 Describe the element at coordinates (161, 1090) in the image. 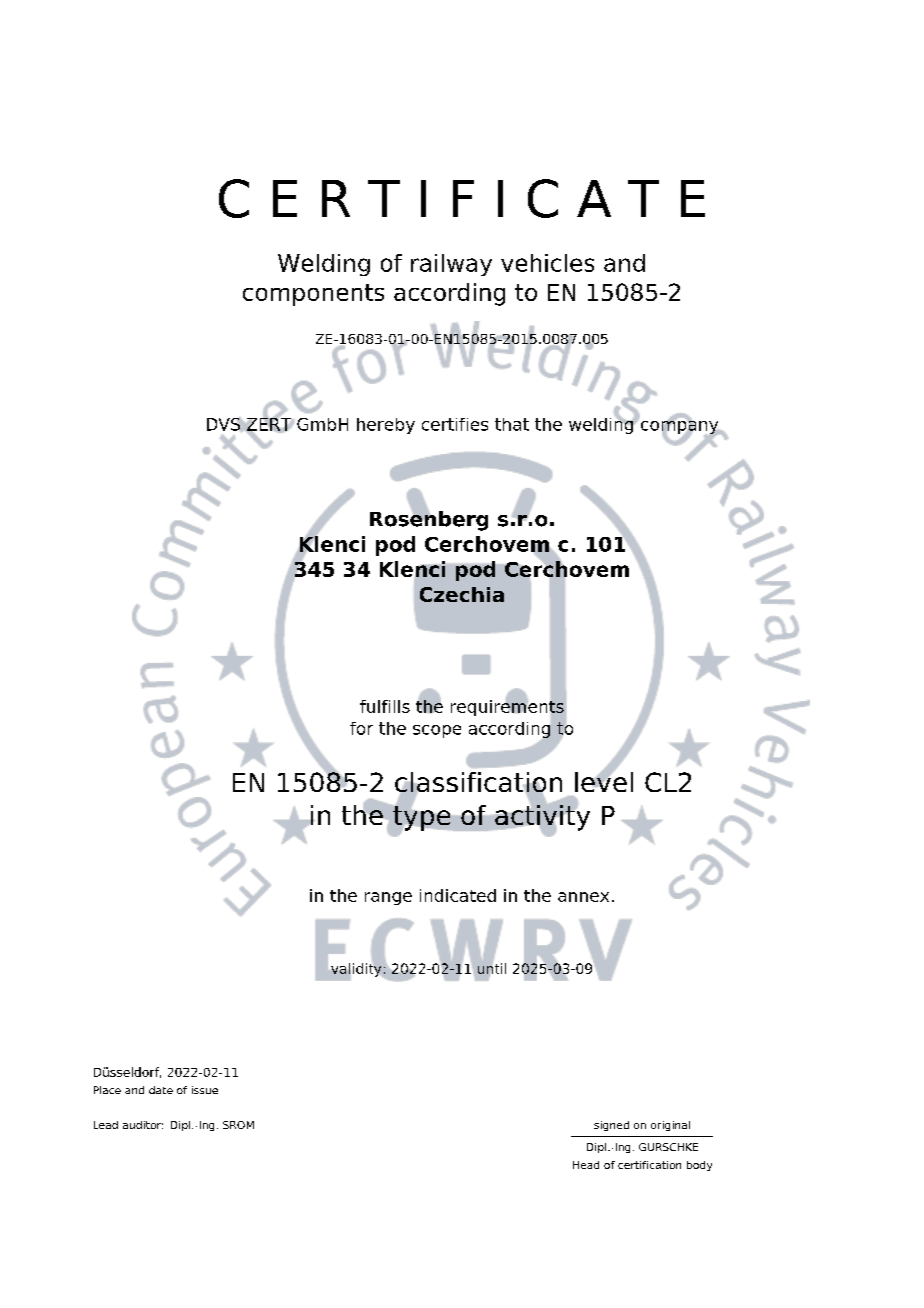

I see `date` at that location.
